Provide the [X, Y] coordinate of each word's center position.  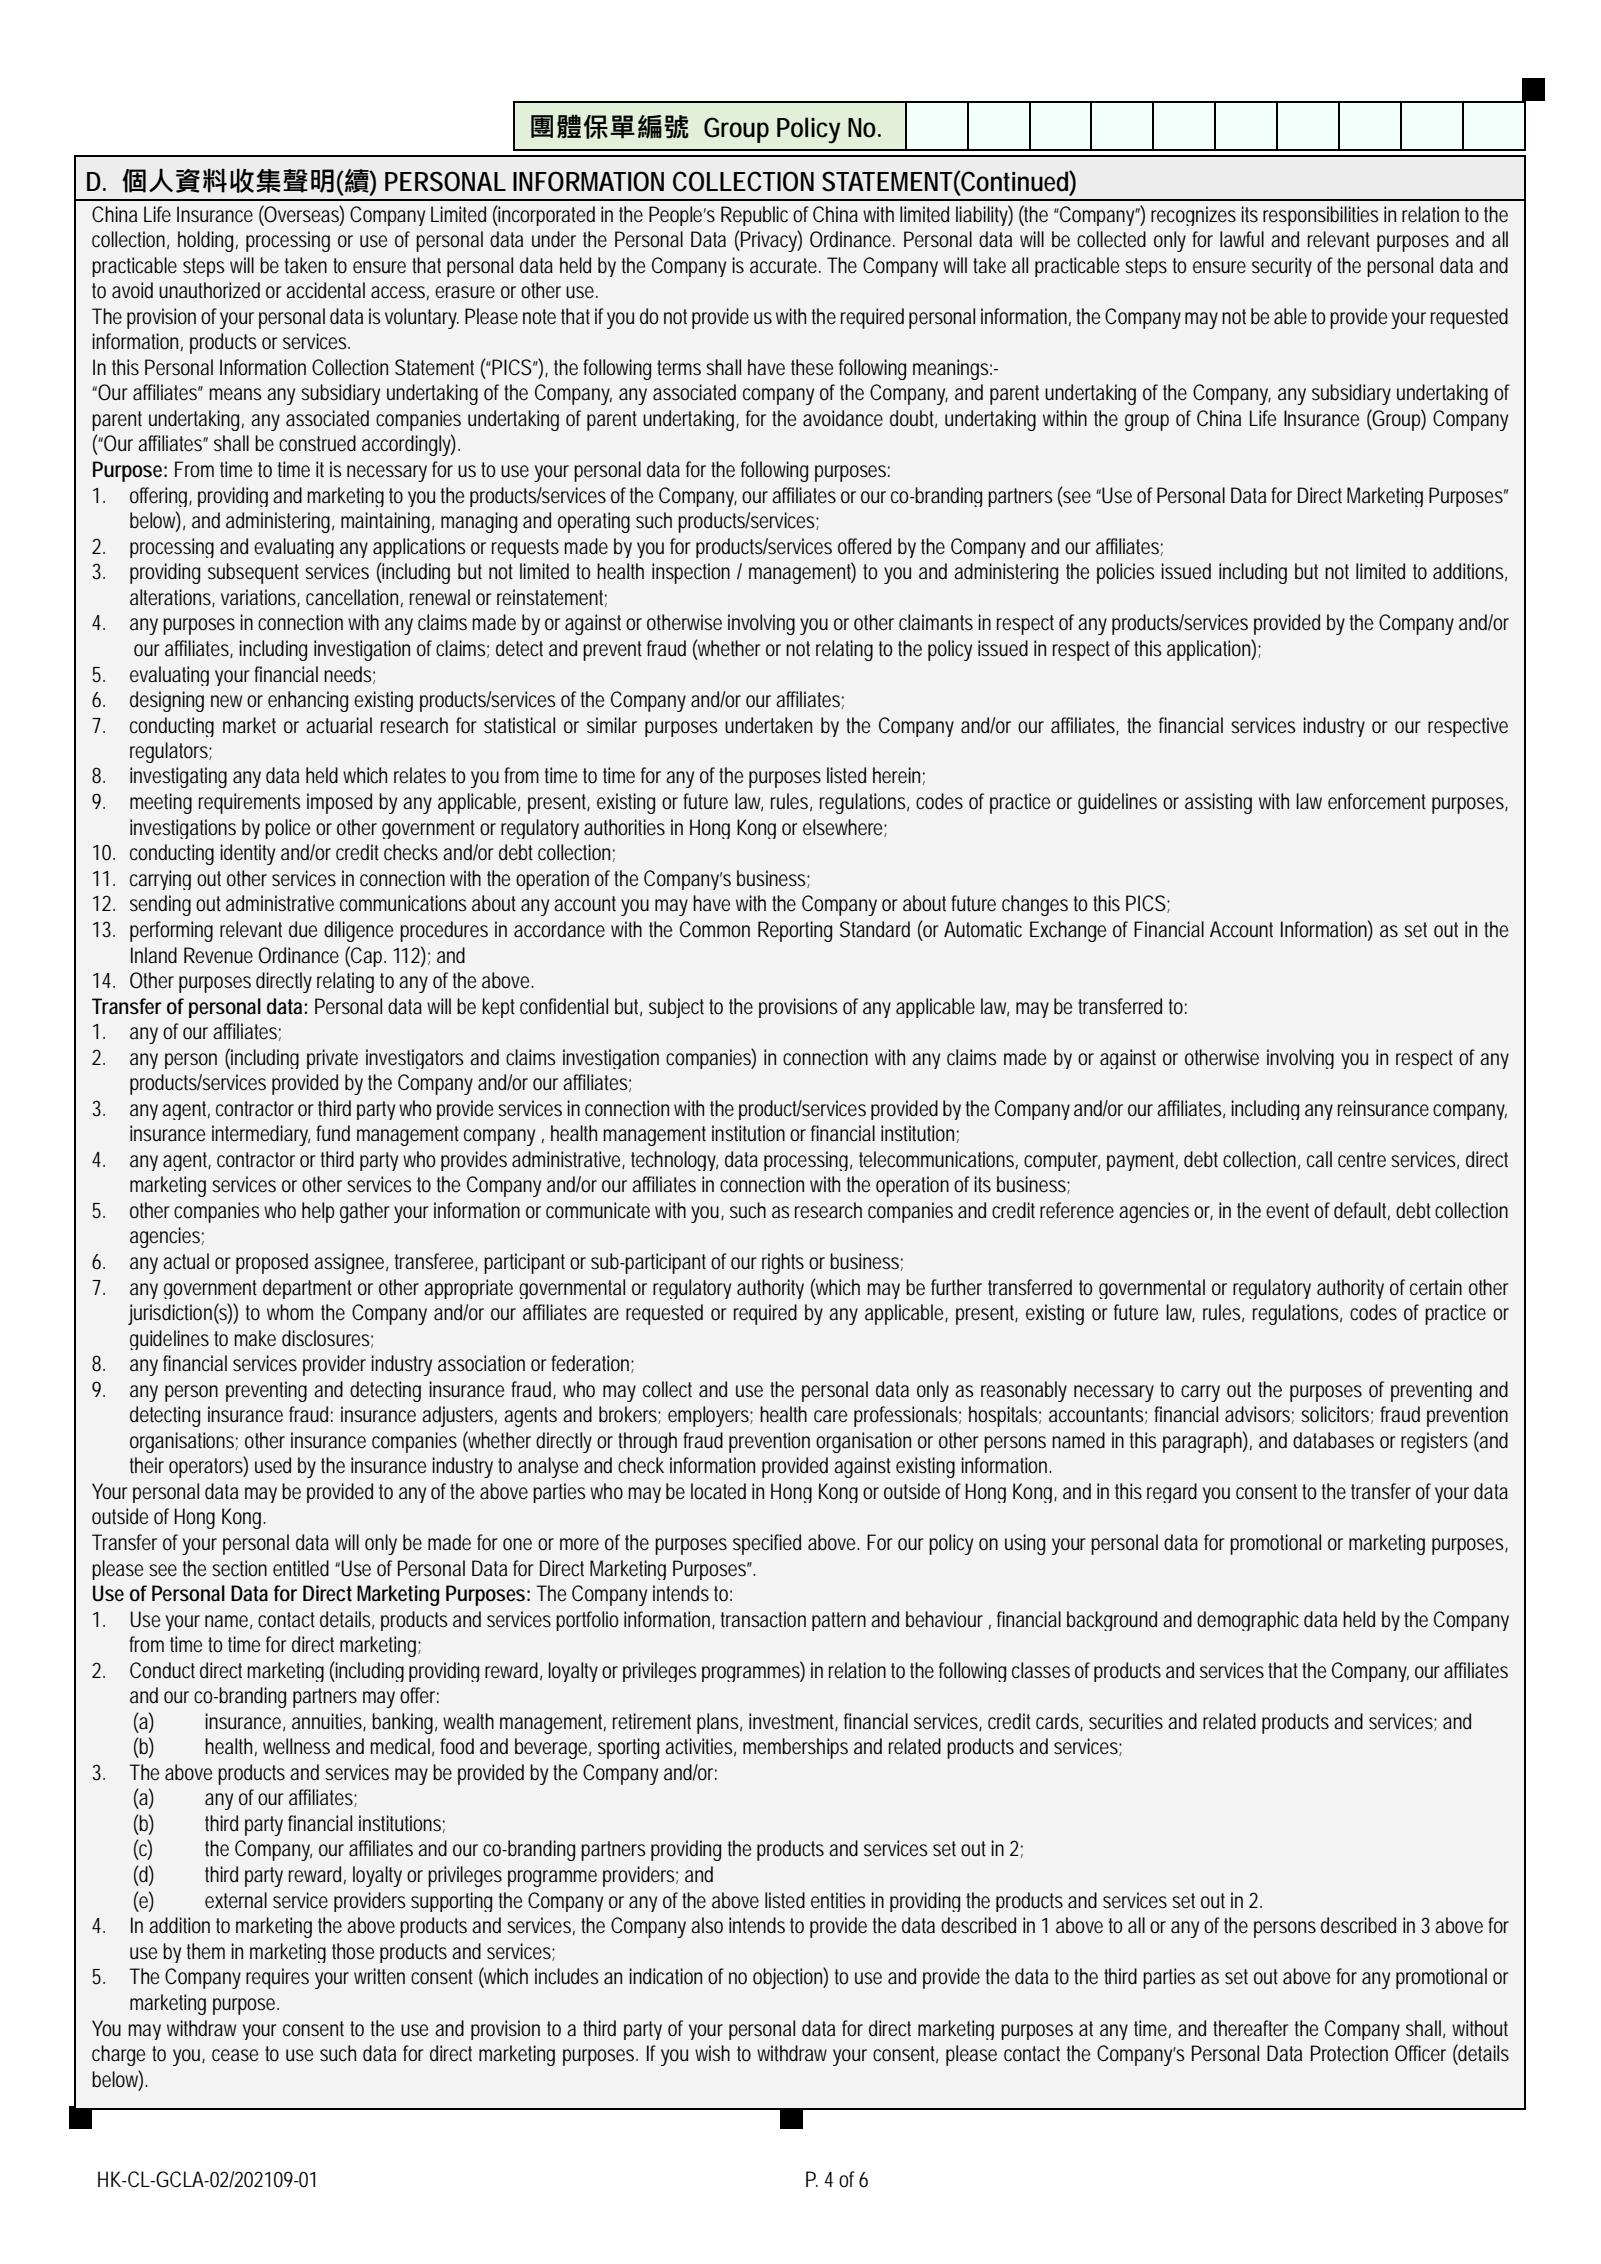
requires [277, 1978]
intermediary [261, 1135]
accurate [783, 266]
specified [767, 1544]
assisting [1218, 803]
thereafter [1251, 2028]
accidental [325, 290]
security [1282, 267]
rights [783, 1263]
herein [896, 775]
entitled [301, 1568]
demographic [1248, 1621]
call [1319, 1159]
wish [712, 2053]
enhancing [308, 701]
